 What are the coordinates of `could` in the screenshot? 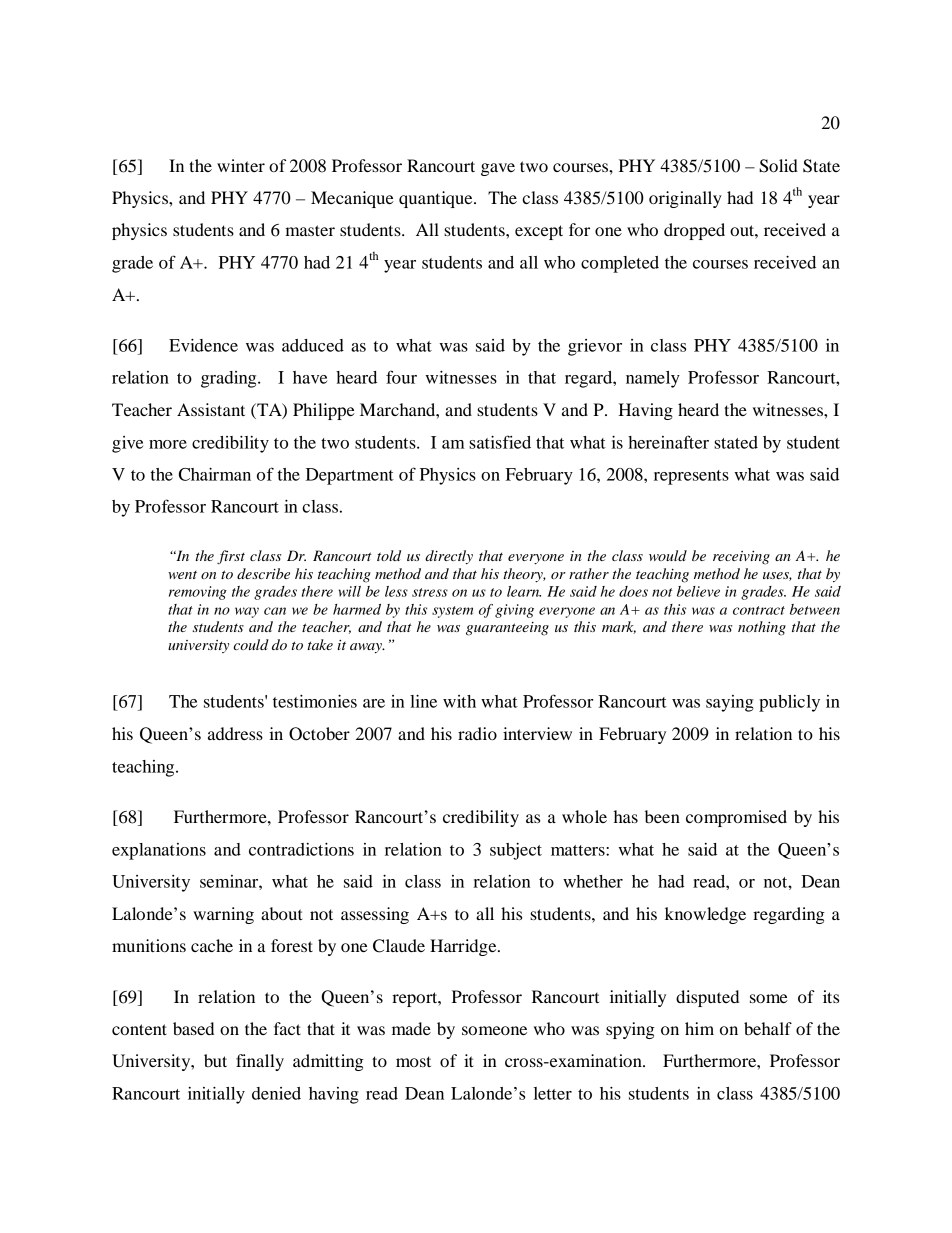 It's located at (251, 644).
